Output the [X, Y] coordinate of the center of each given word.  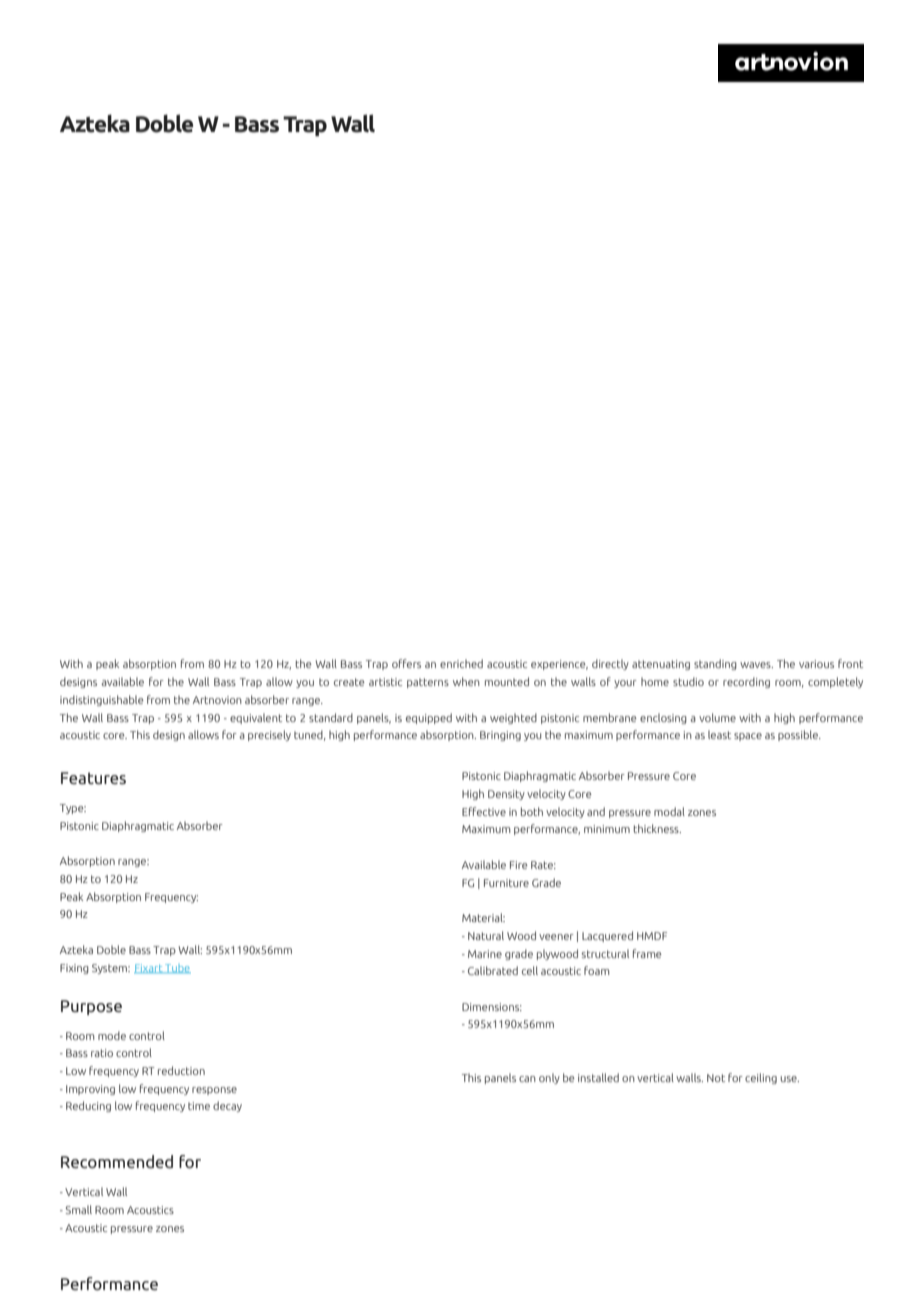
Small [79, 1209]
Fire [519, 865]
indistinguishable [102, 700]
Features [93, 778]
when [466, 681]
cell [530, 970]
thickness [657, 828]
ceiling [761, 1078]
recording [746, 682]
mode [112, 1035]
